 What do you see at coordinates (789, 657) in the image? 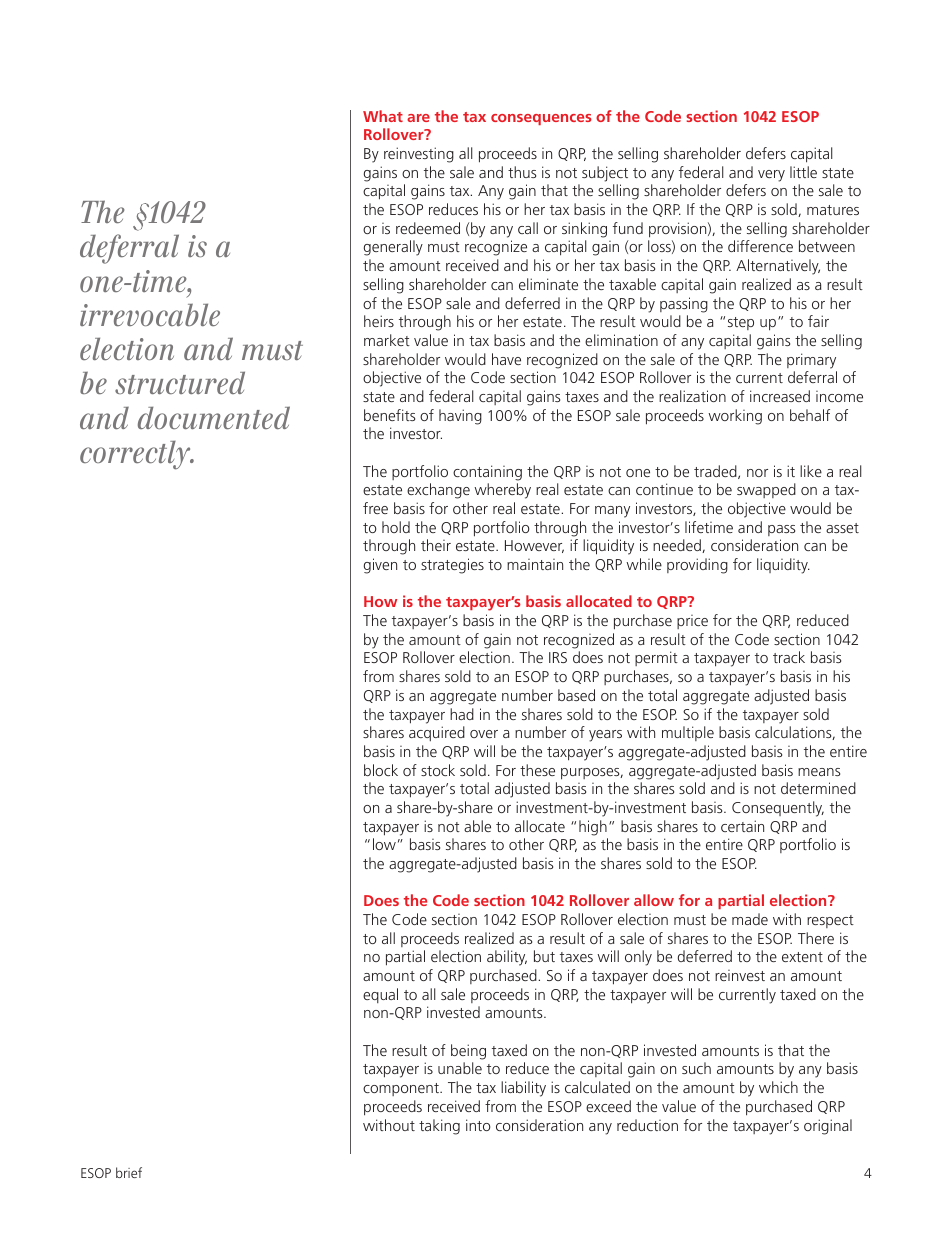
I see `track` at bounding box center [789, 657].
